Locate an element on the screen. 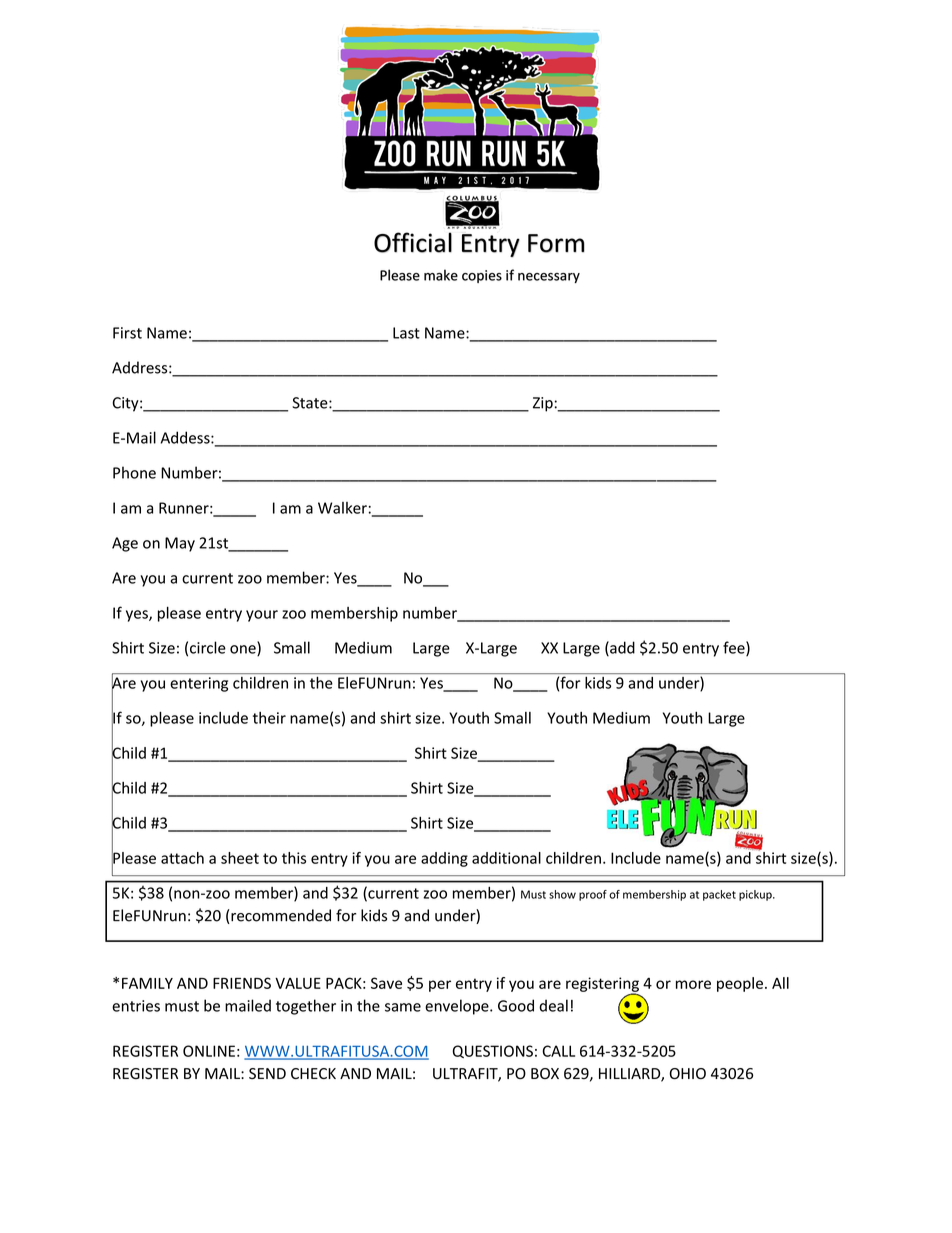  make is located at coordinates (441, 275).
